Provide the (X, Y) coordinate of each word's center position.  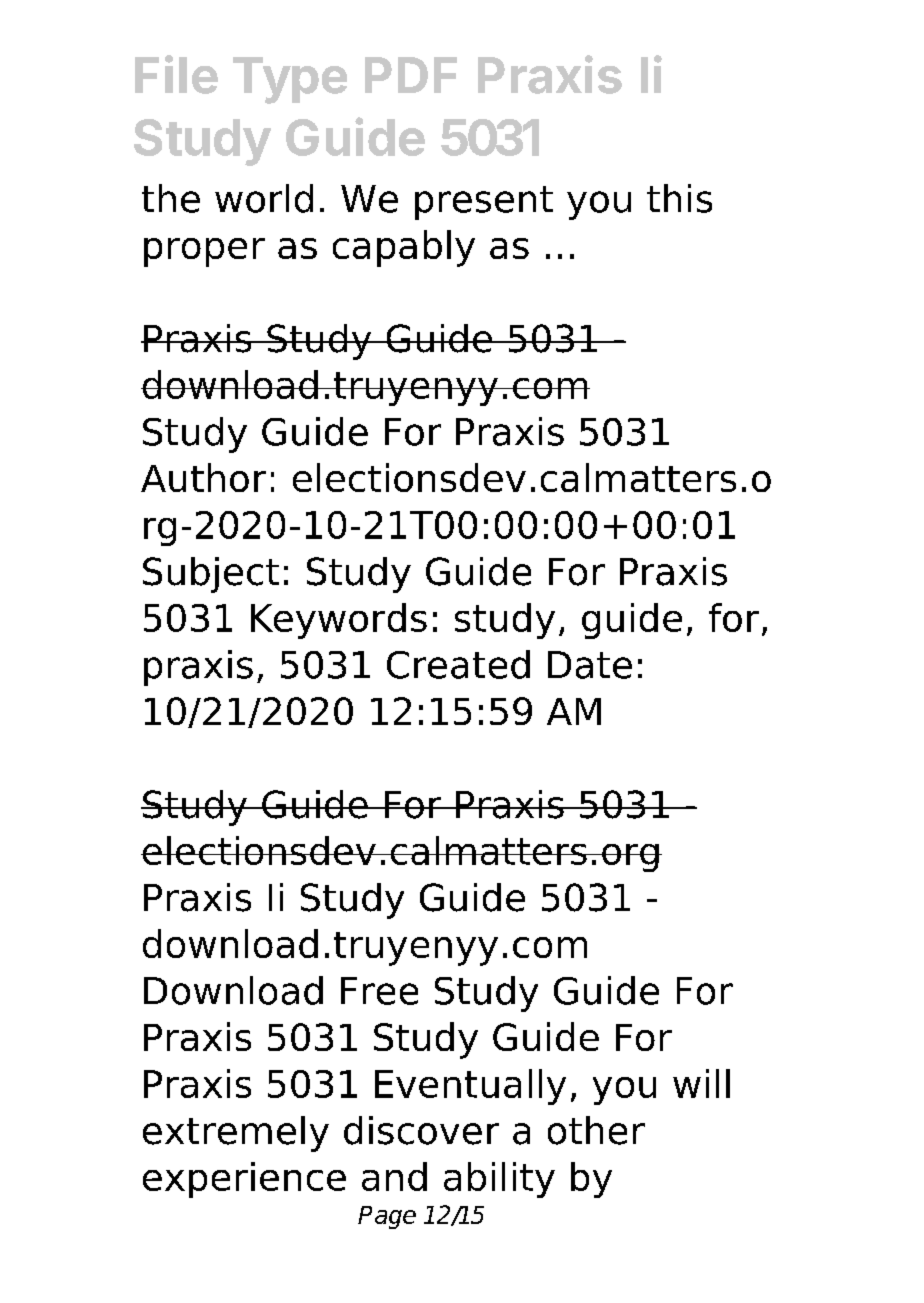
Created (458, 664)
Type (290, 80)
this (679, 198)
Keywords (339, 621)
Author (203, 477)
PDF (411, 75)
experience (244, 1180)
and (394, 1176)
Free (379, 991)
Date (590, 665)
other (596, 1130)
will (701, 1083)
